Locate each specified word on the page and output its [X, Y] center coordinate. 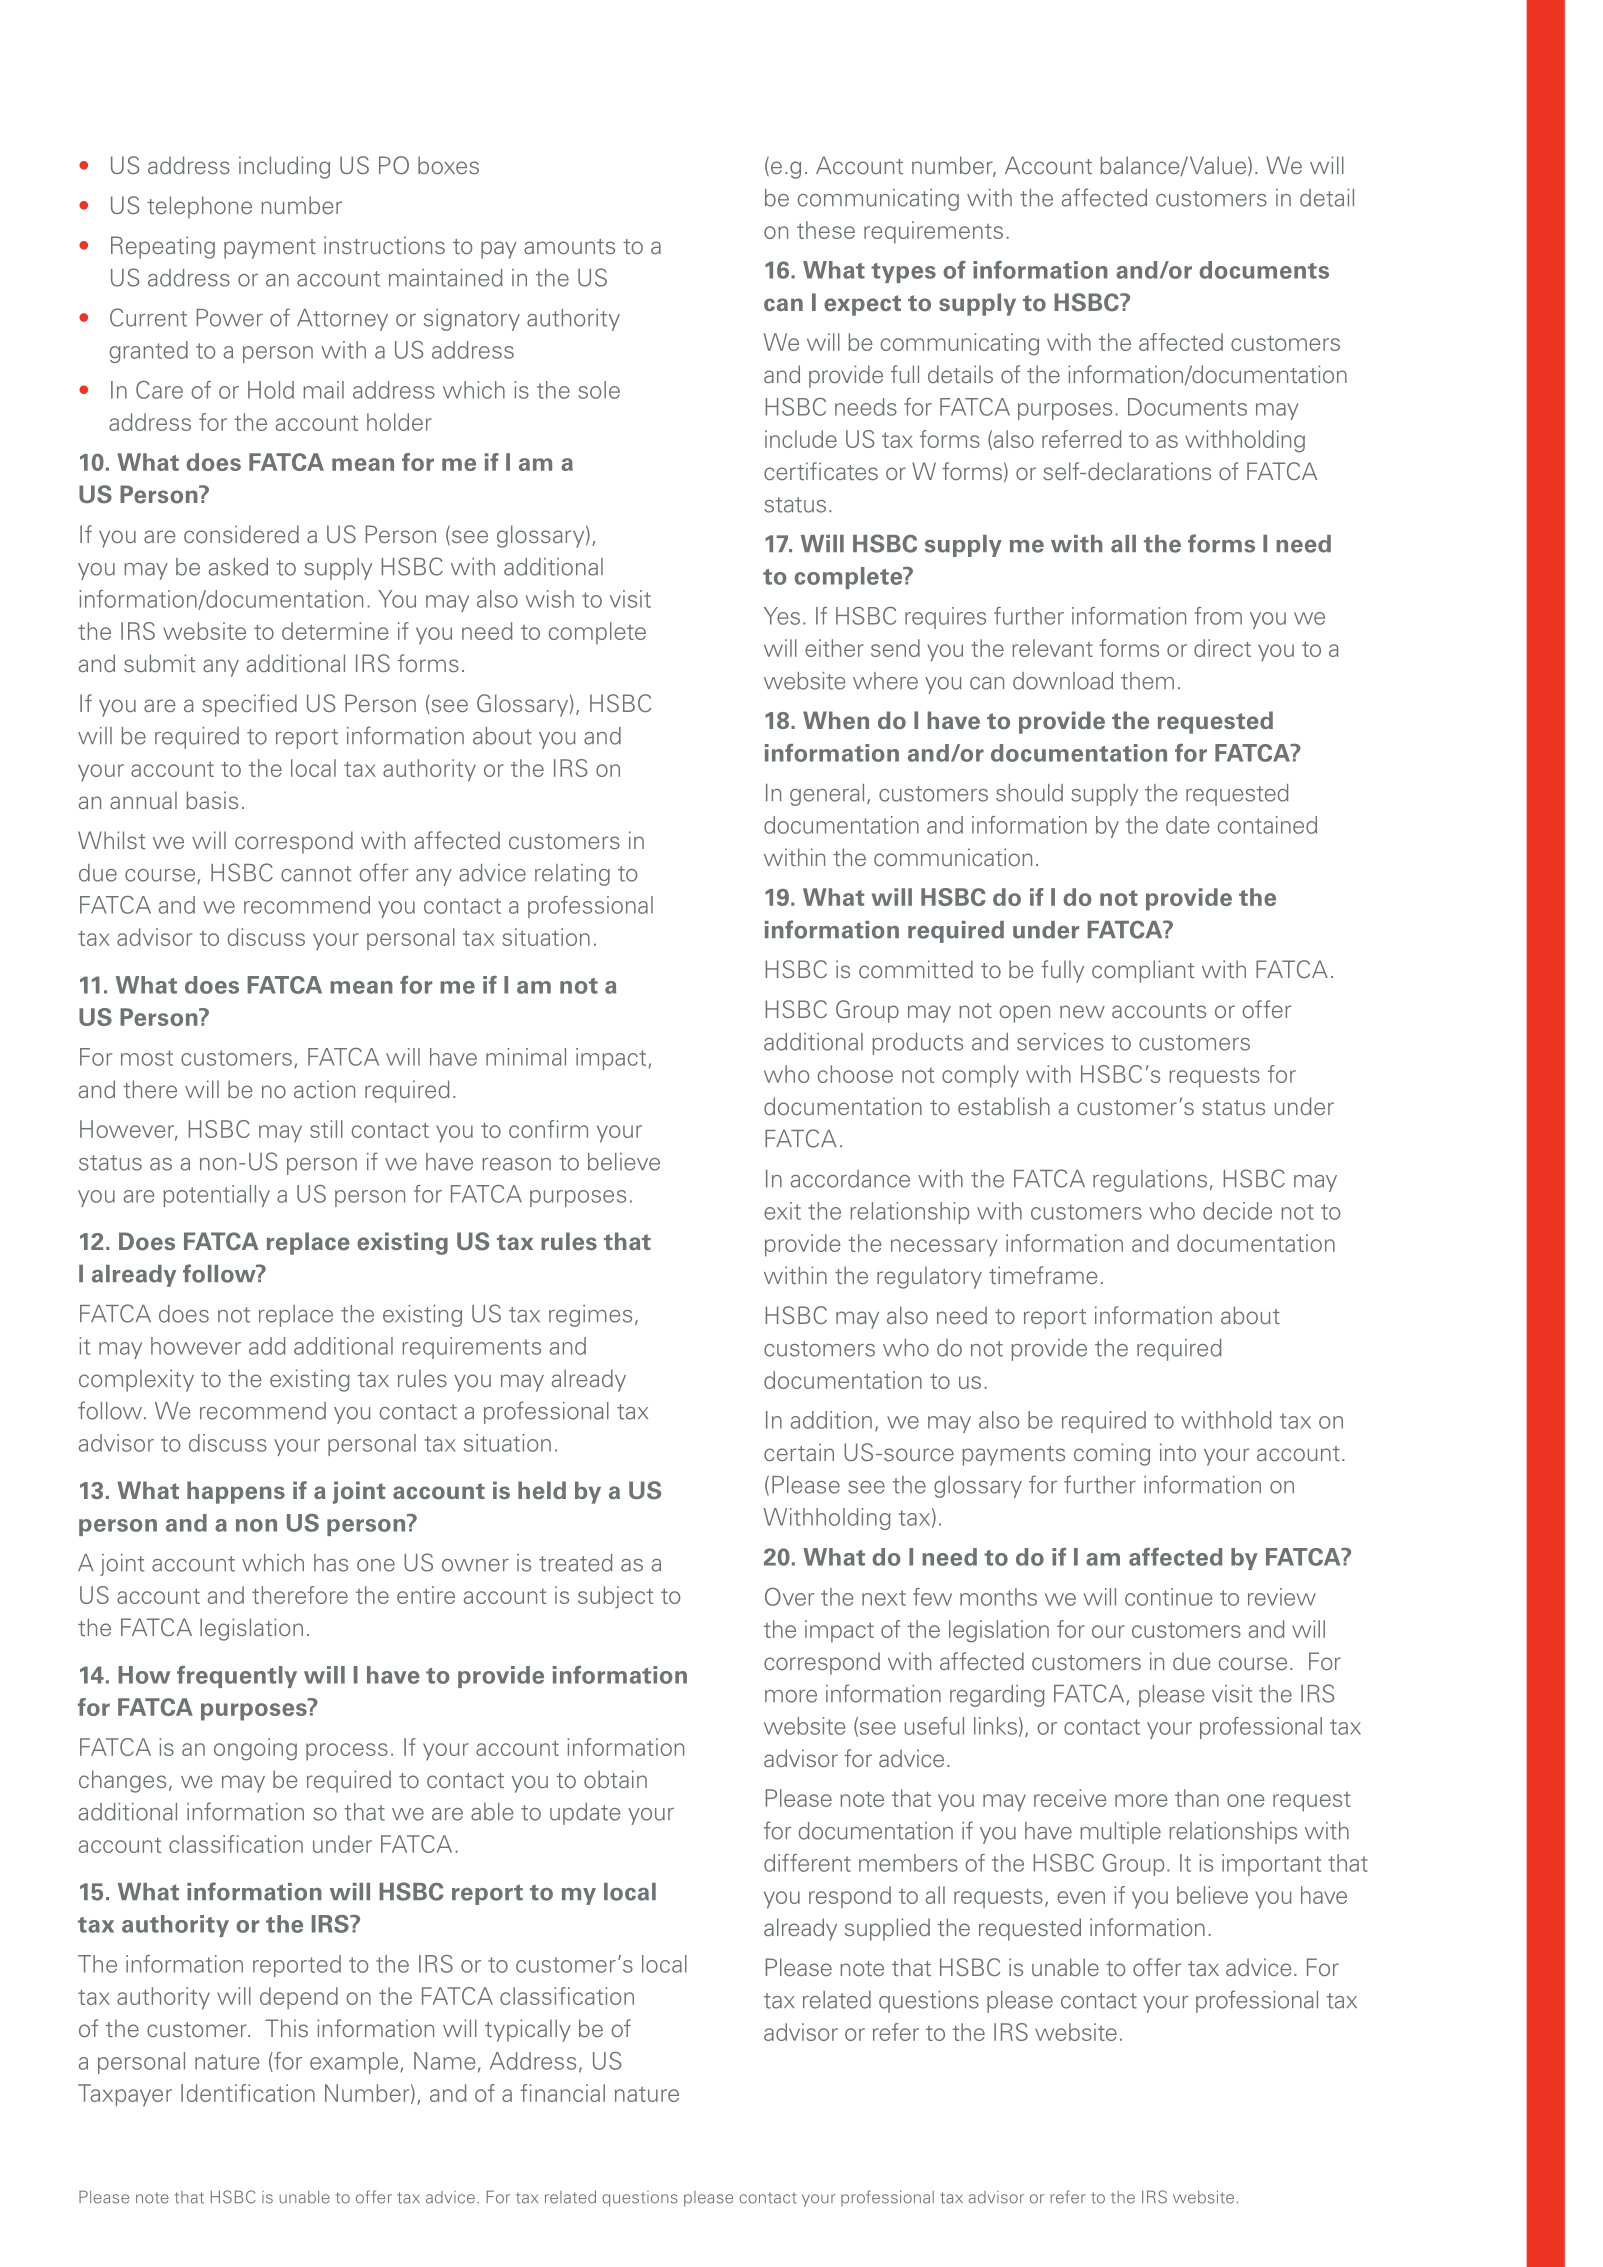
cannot [316, 874]
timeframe [1043, 1275]
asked [238, 567]
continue [1168, 1597]
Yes [782, 616]
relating [572, 875]
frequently [237, 1677]
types [903, 273]
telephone [199, 207]
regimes [590, 1316]
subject [616, 1597]
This [286, 2028]
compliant [1143, 971]
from [1218, 616]
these [826, 230]
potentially [216, 1196]
